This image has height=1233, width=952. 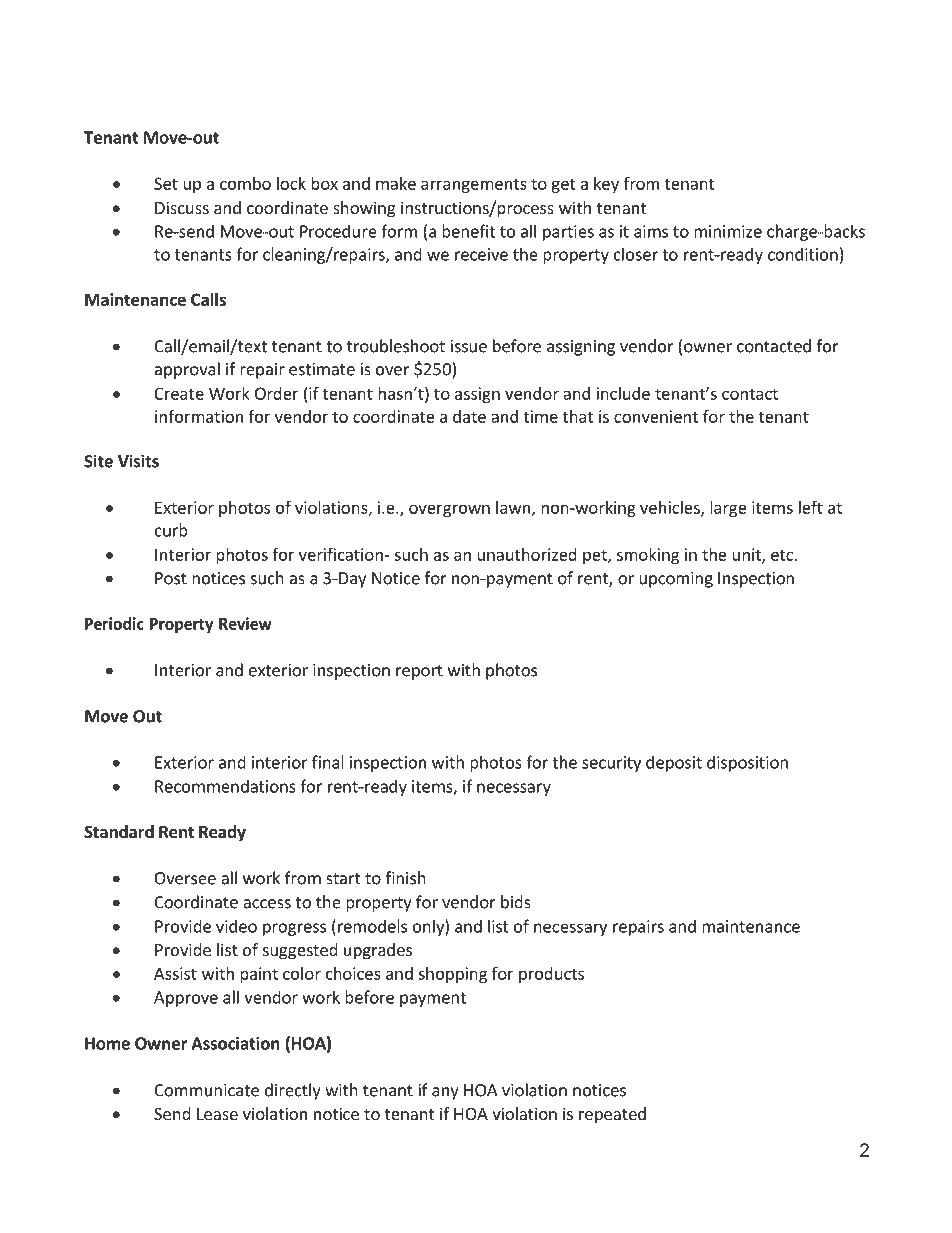 What do you see at coordinates (182, 207) in the image?
I see `Discuss` at bounding box center [182, 207].
